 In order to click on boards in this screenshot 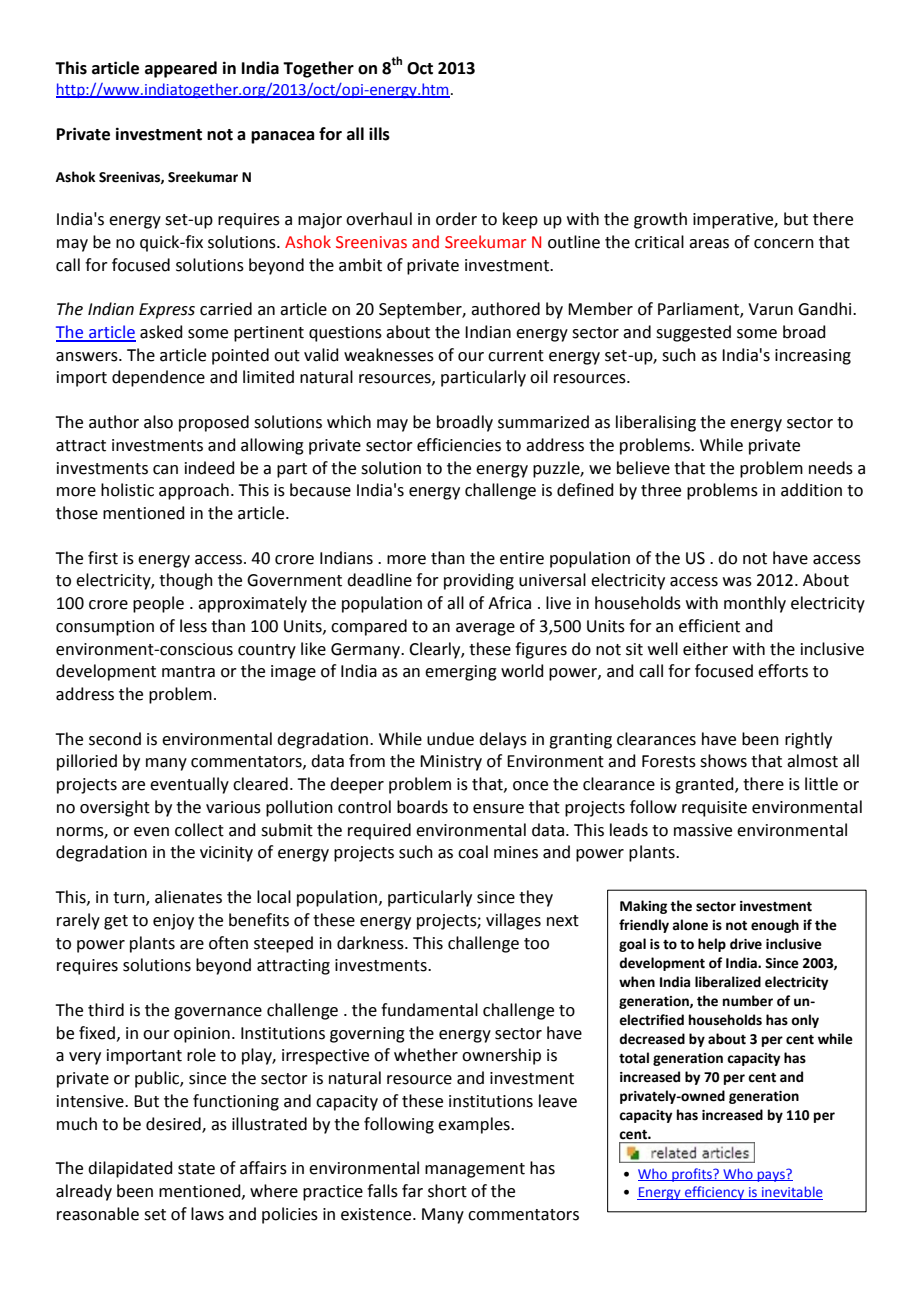, I will do `click(422, 807)`.
